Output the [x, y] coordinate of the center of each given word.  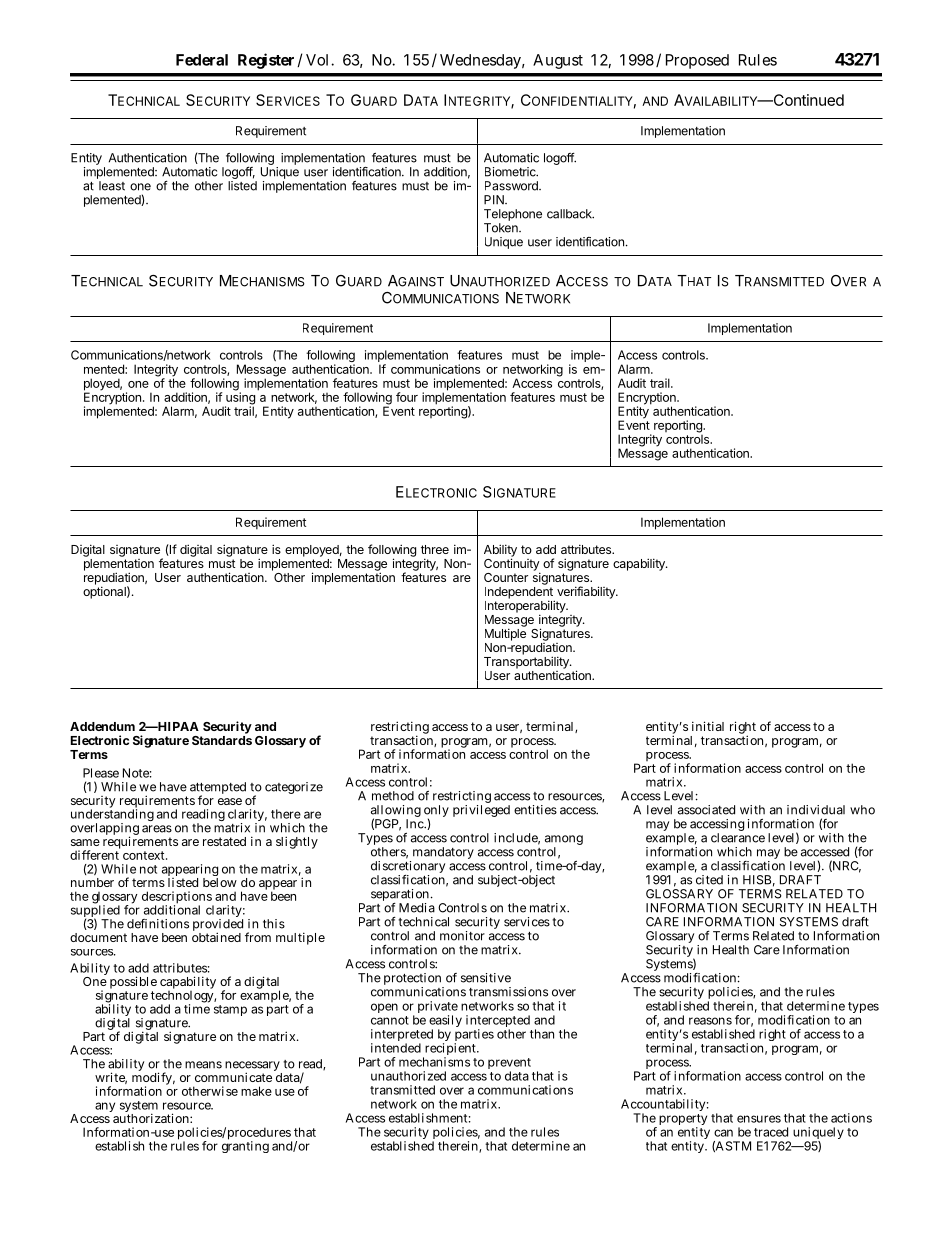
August [558, 61]
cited [709, 880]
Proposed [697, 61]
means [203, 1065]
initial [708, 726]
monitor [462, 936]
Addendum [102, 726]
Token [502, 228]
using [240, 398]
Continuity [512, 564]
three [435, 549]
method [393, 796]
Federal [202, 60]
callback [570, 214]
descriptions [177, 898]
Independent [520, 594]
